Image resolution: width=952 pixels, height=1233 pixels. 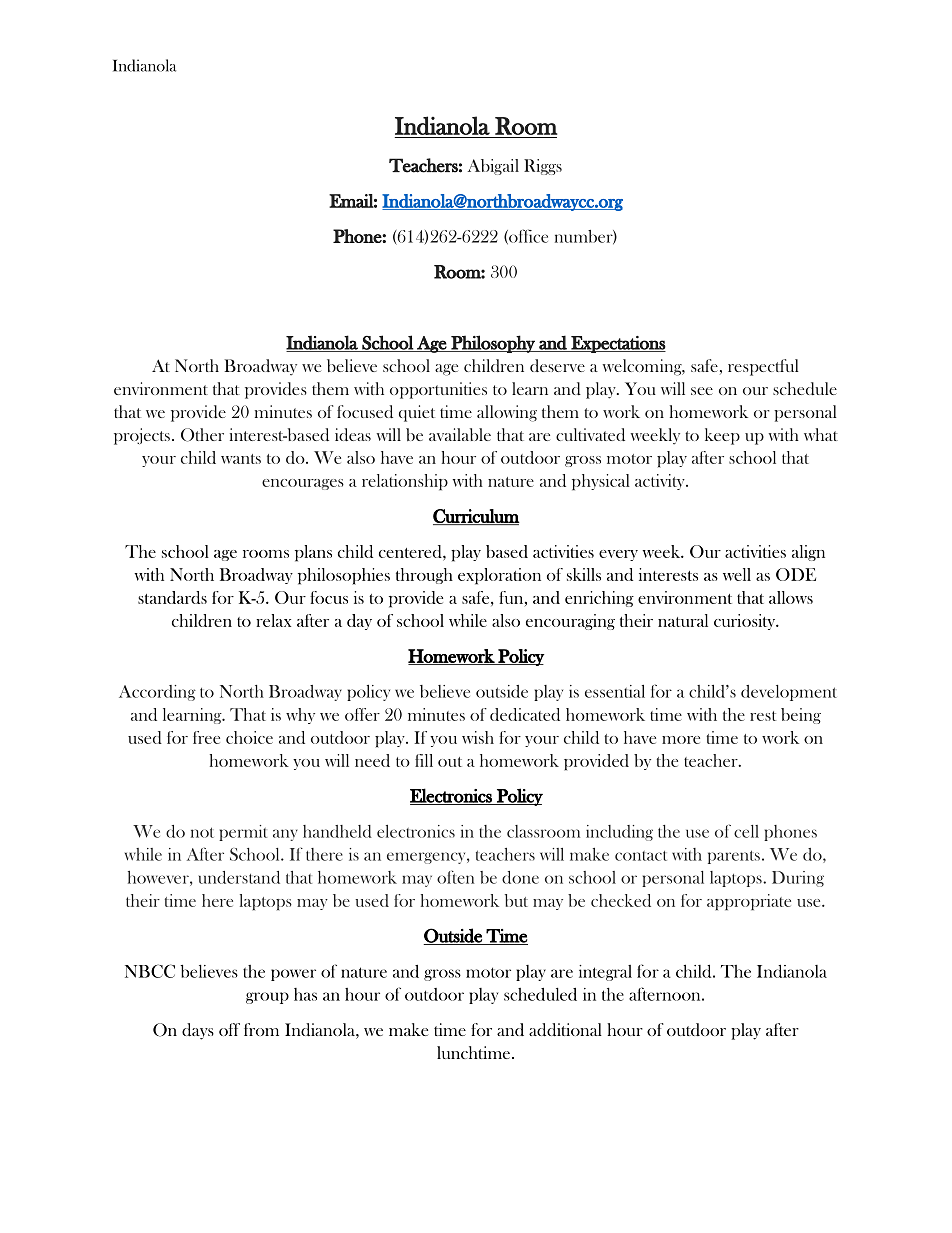 What do you see at coordinates (543, 167) in the page?
I see `Riggs` at bounding box center [543, 167].
